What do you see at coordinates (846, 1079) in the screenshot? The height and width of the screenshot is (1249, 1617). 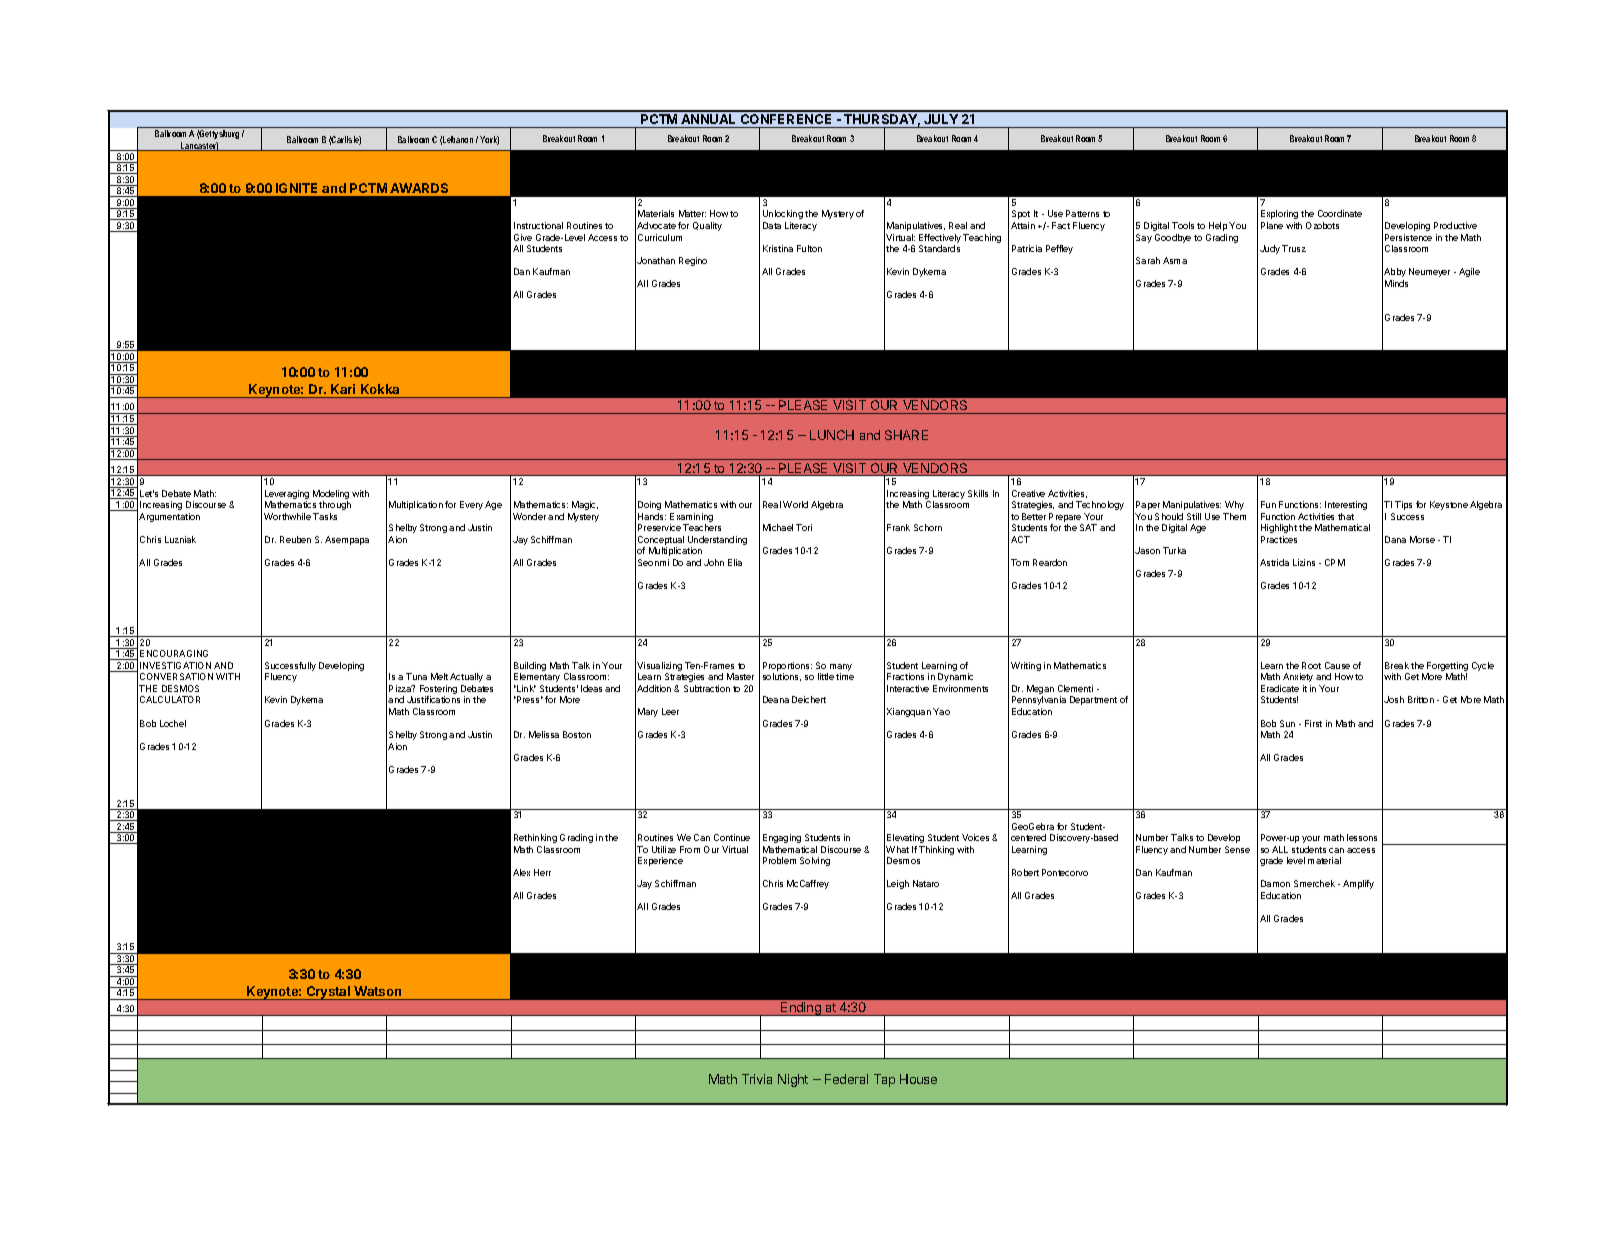 I see `Federal` at bounding box center [846, 1079].
